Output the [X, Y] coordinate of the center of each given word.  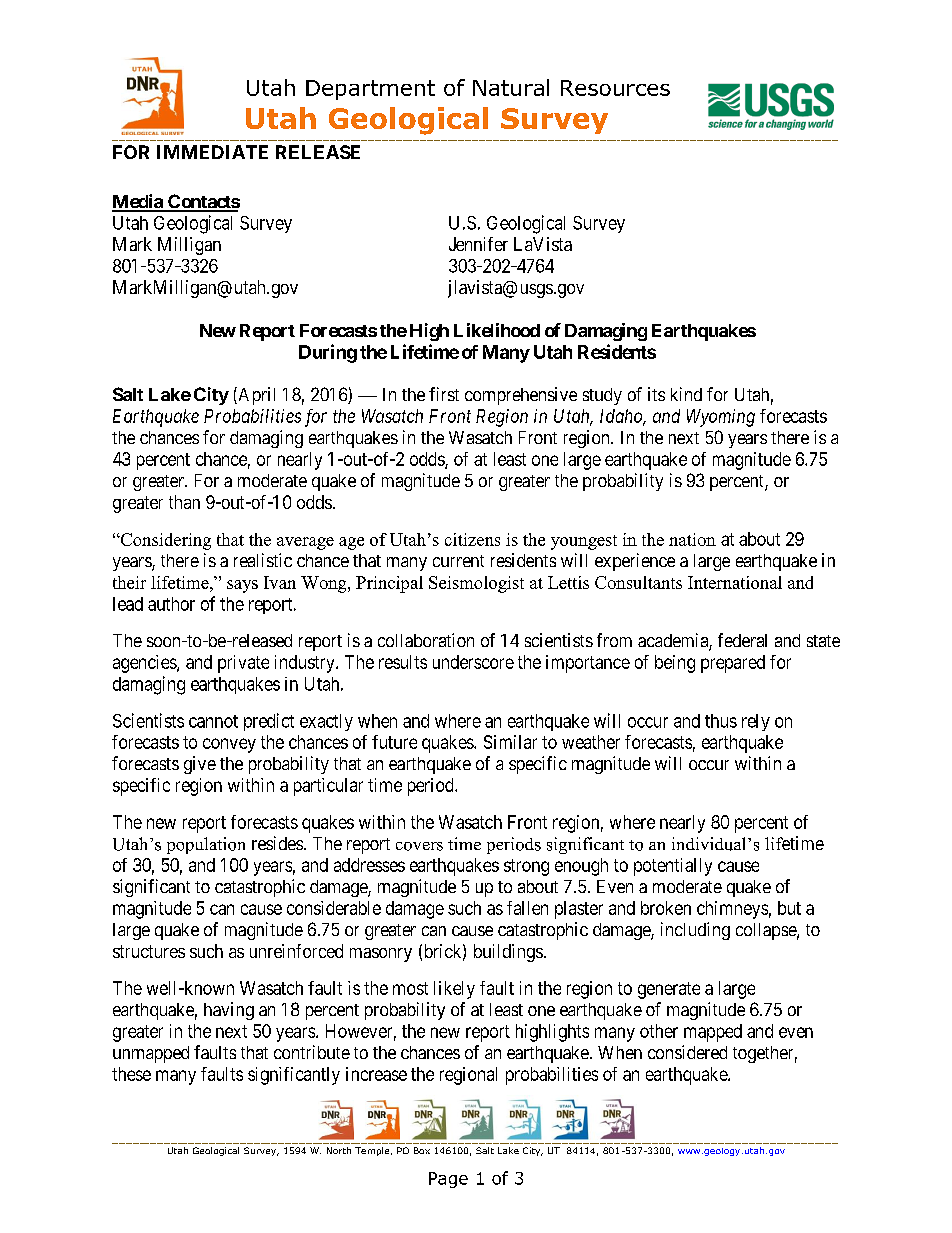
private [243, 664]
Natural [511, 87]
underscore [473, 662]
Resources [615, 88]
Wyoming [721, 418]
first [444, 394]
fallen [527, 908]
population [206, 845]
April [255, 396]
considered [687, 1052]
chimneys [732, 910]
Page [448, 1180]
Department [370, 90]
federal [742, 640]
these [131, 1074]
